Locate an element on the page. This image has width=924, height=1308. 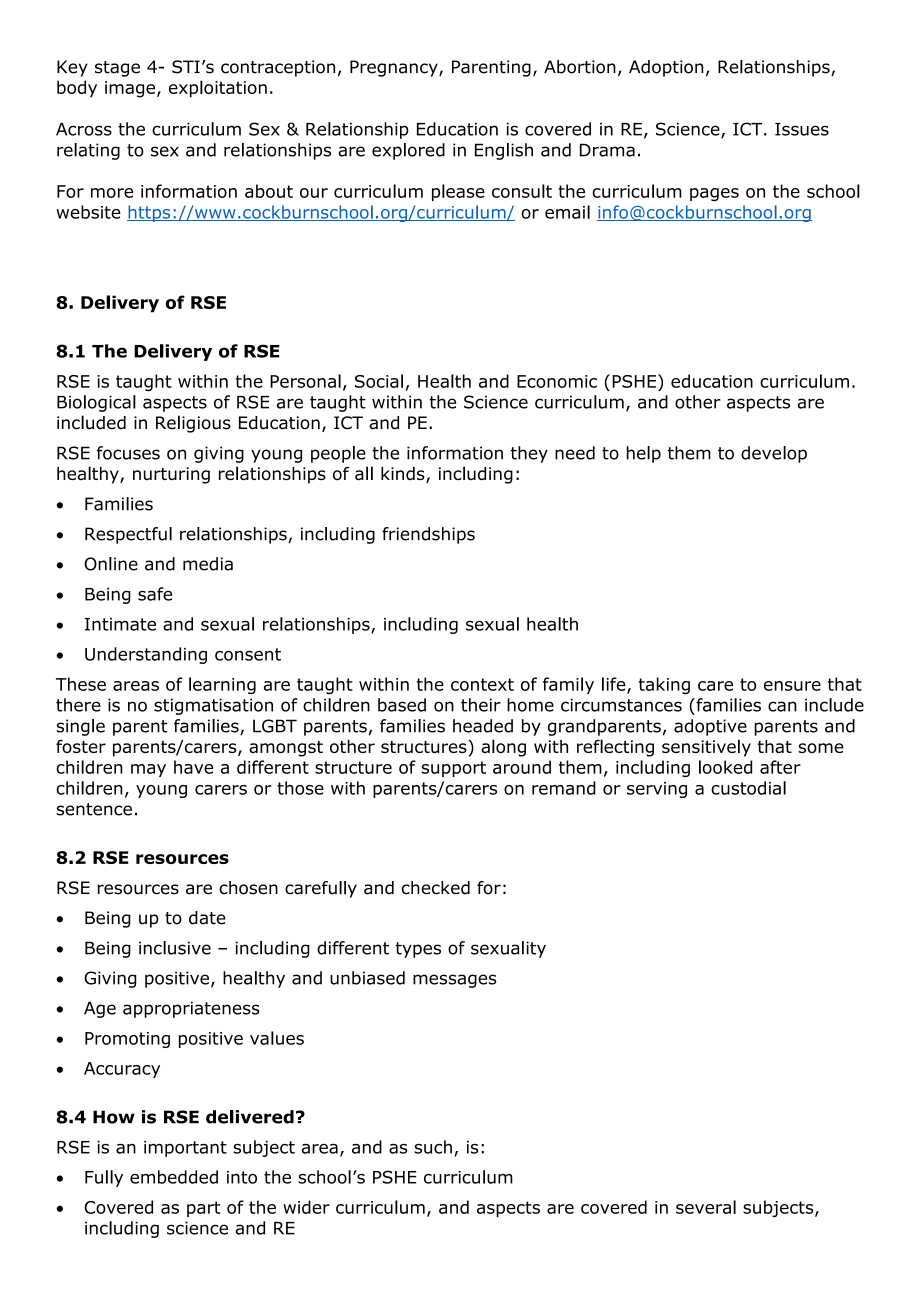
Pregnancy is located at coordinates (395, 68).
